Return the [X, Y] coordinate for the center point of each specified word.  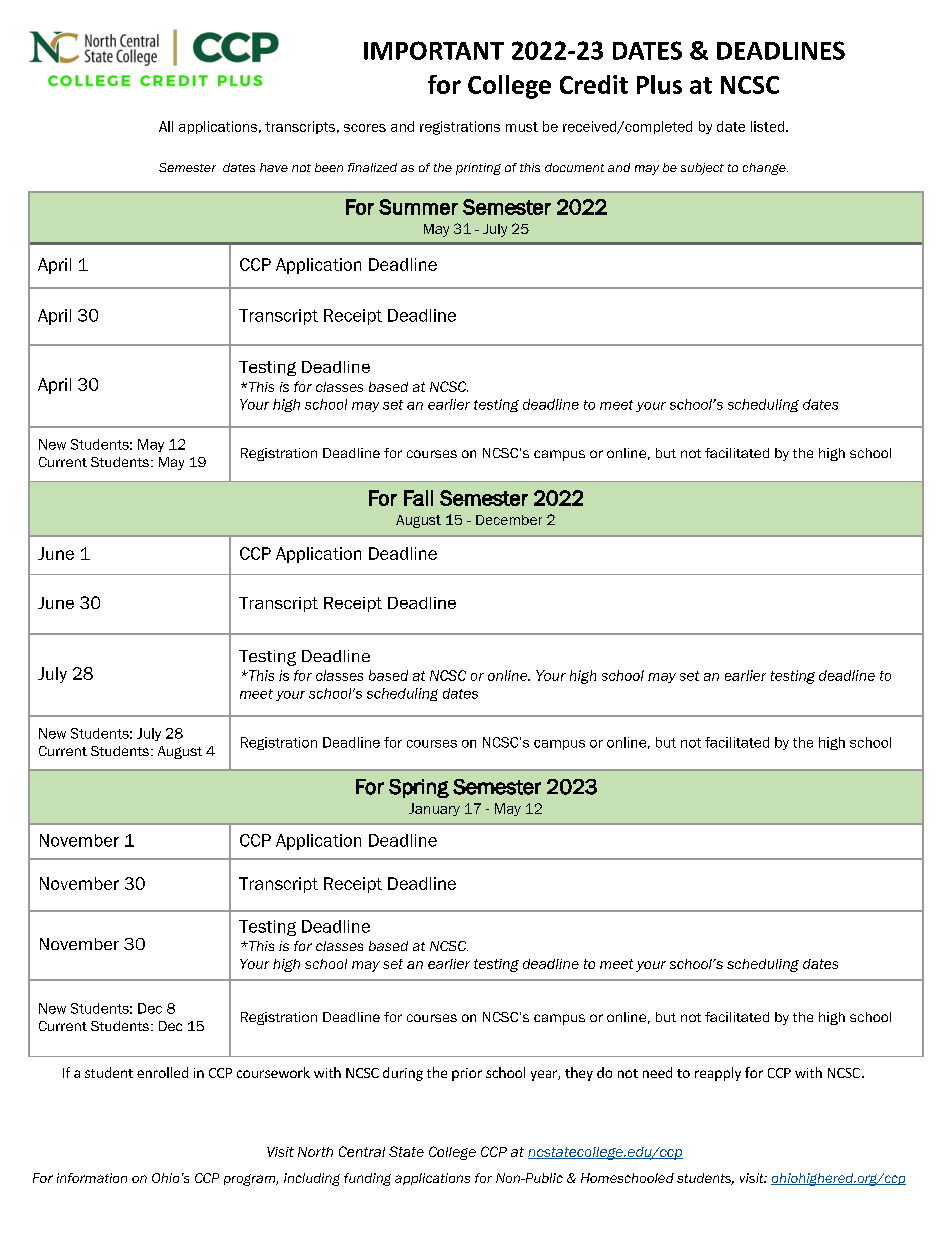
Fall [418, 498]
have [274, 167]
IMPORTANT [434, 50]
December [509, 520]
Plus [659, 84]
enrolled [162, 1072]
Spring [419, 788]
